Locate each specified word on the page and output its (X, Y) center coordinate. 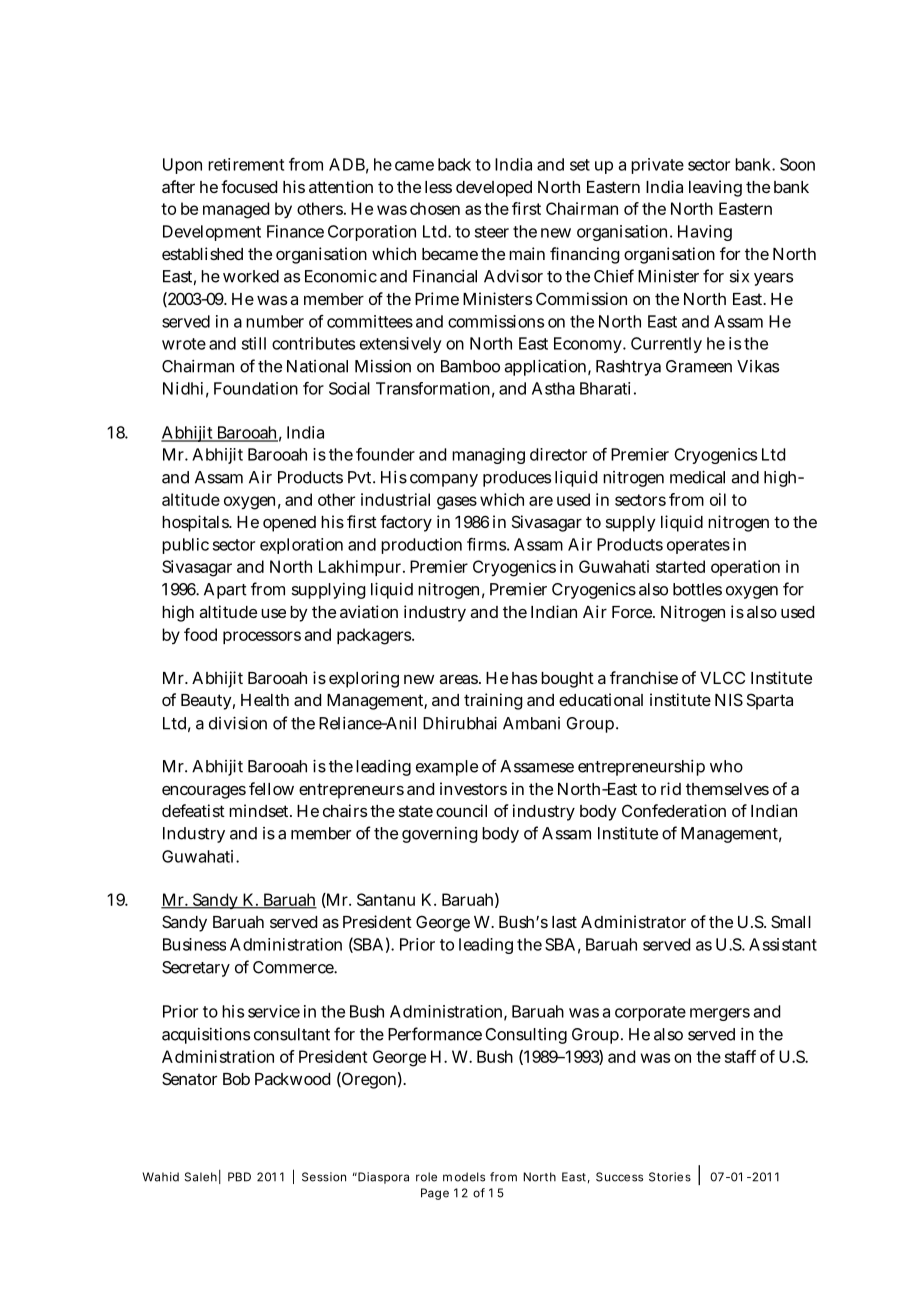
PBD (239, 1177)
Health (265, 700)
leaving (715, 188)
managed (236, 210)
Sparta (770, 701)
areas (460, 679)
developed (494, 189)
